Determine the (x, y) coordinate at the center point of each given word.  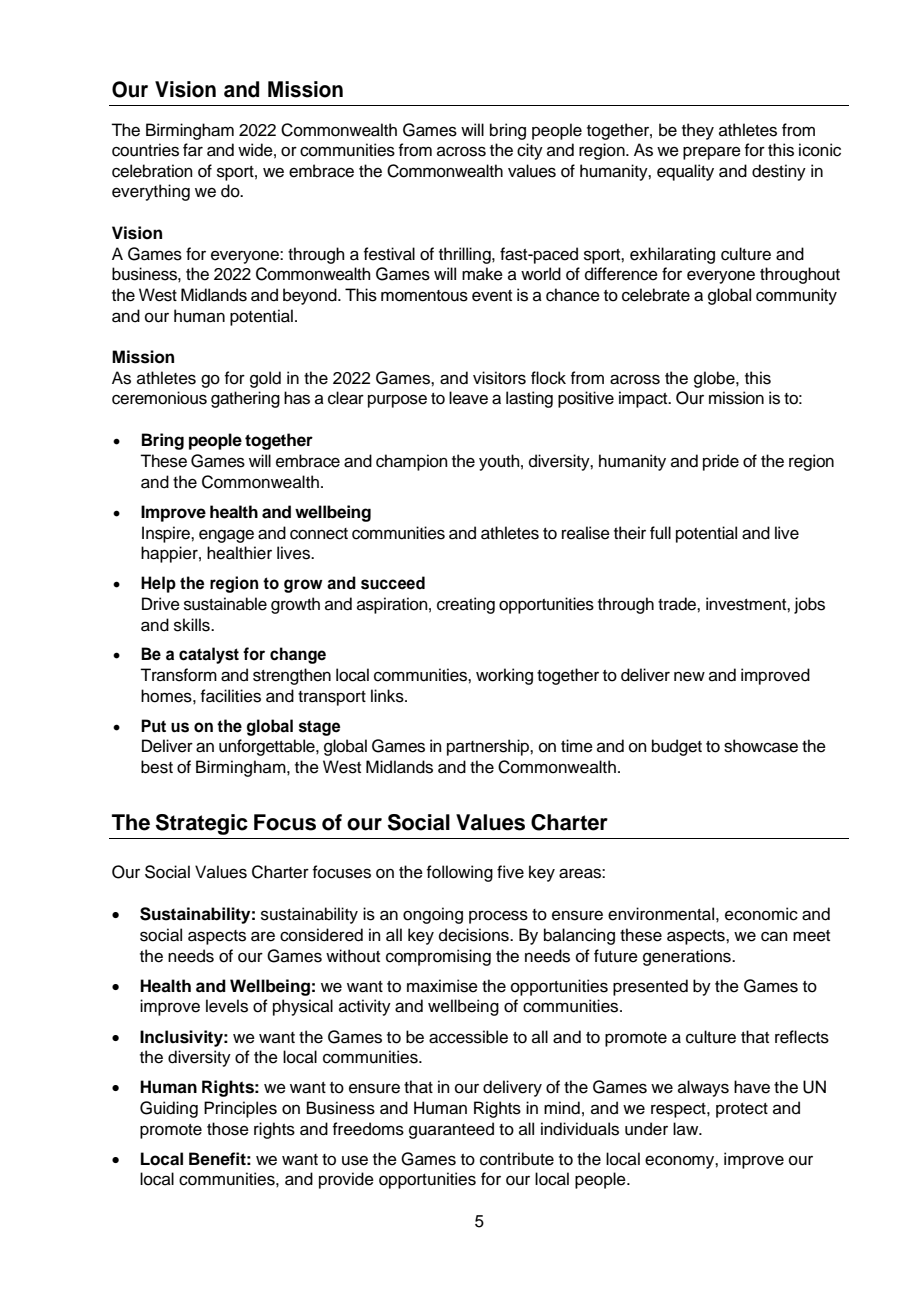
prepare (712, 153)
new (689, 676)
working (504, 676)
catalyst (209, 655)
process (498, 917)
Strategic (202, 824)
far (193, 150)
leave (468, 398)
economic (761, 914)
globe (715, 379)
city (530, 151)
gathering (245, 399)
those (228, 1129)
